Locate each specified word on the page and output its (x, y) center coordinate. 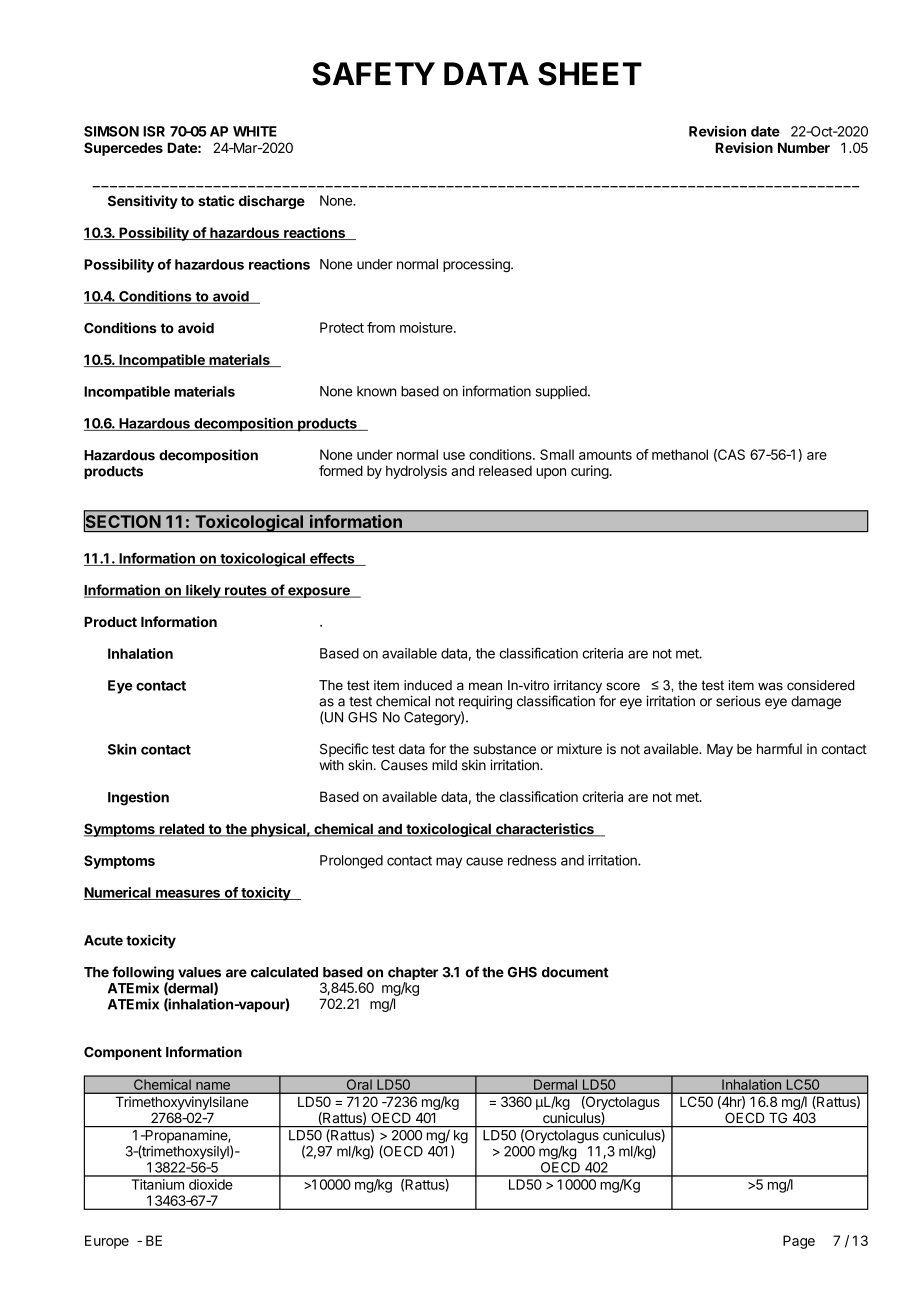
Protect (342, 327)
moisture (427, 327)
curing (590, 472)
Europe (107, 1242)
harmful (779, 749)
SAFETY (373, 74)
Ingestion (138, 798)
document (575, 972)
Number (804, 147)
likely (203, 591)
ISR (154, 131)
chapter (413, 975)
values (199, 972)
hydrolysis (416, 472)
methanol (680, 454)
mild (444, 765)
